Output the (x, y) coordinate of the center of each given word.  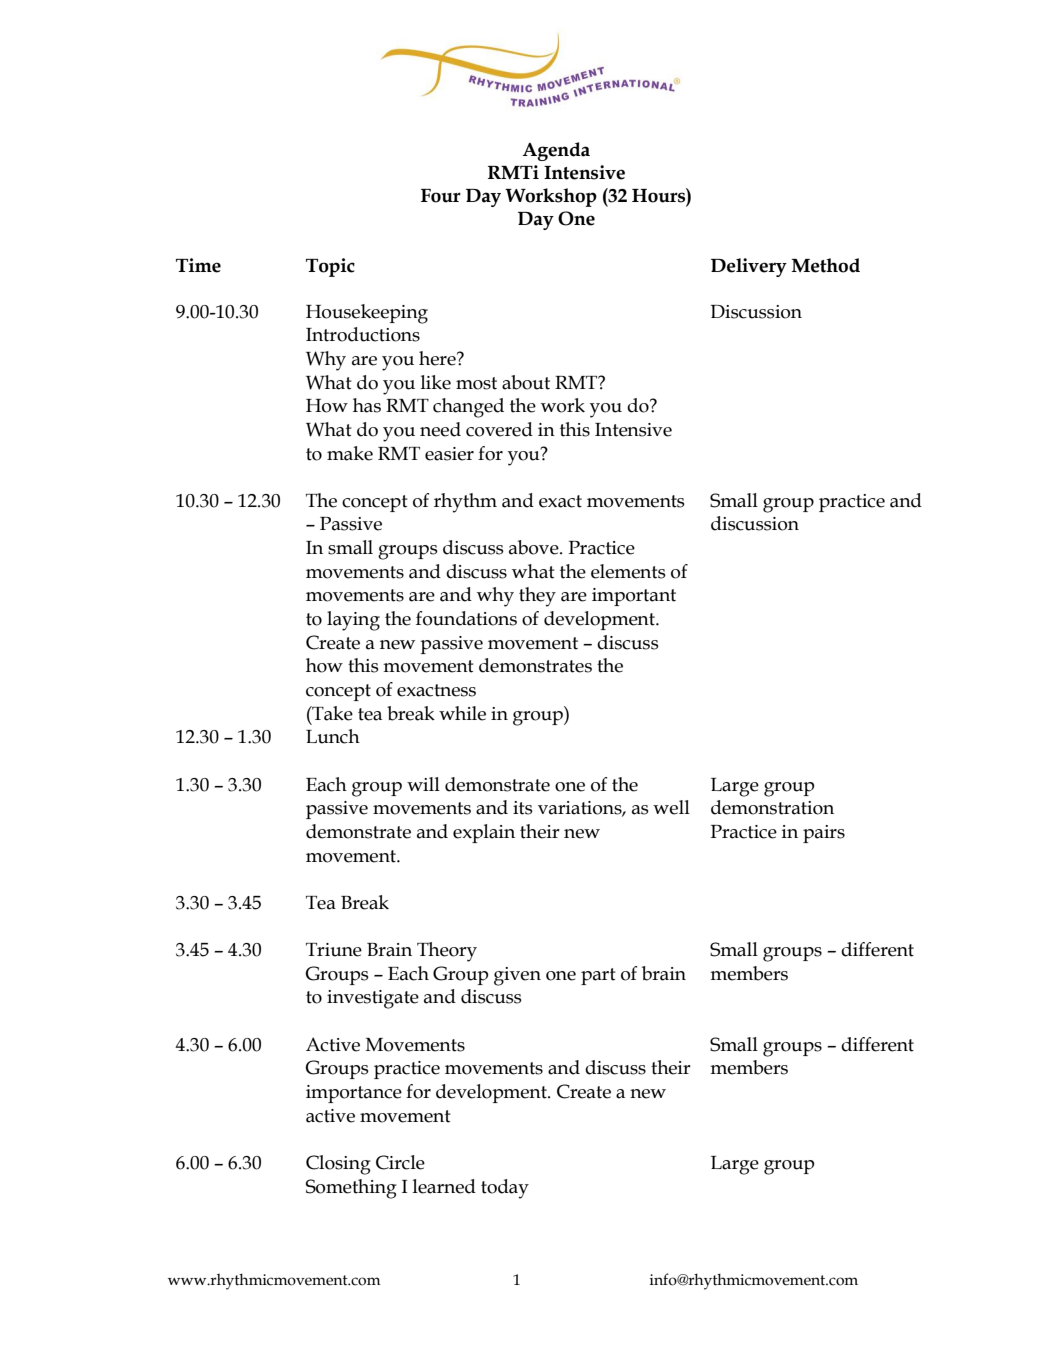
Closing (338, 1165)
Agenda (556, 151)
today (505, 1189)
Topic (330, 267)
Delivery (749, 267)
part (598, 976)
